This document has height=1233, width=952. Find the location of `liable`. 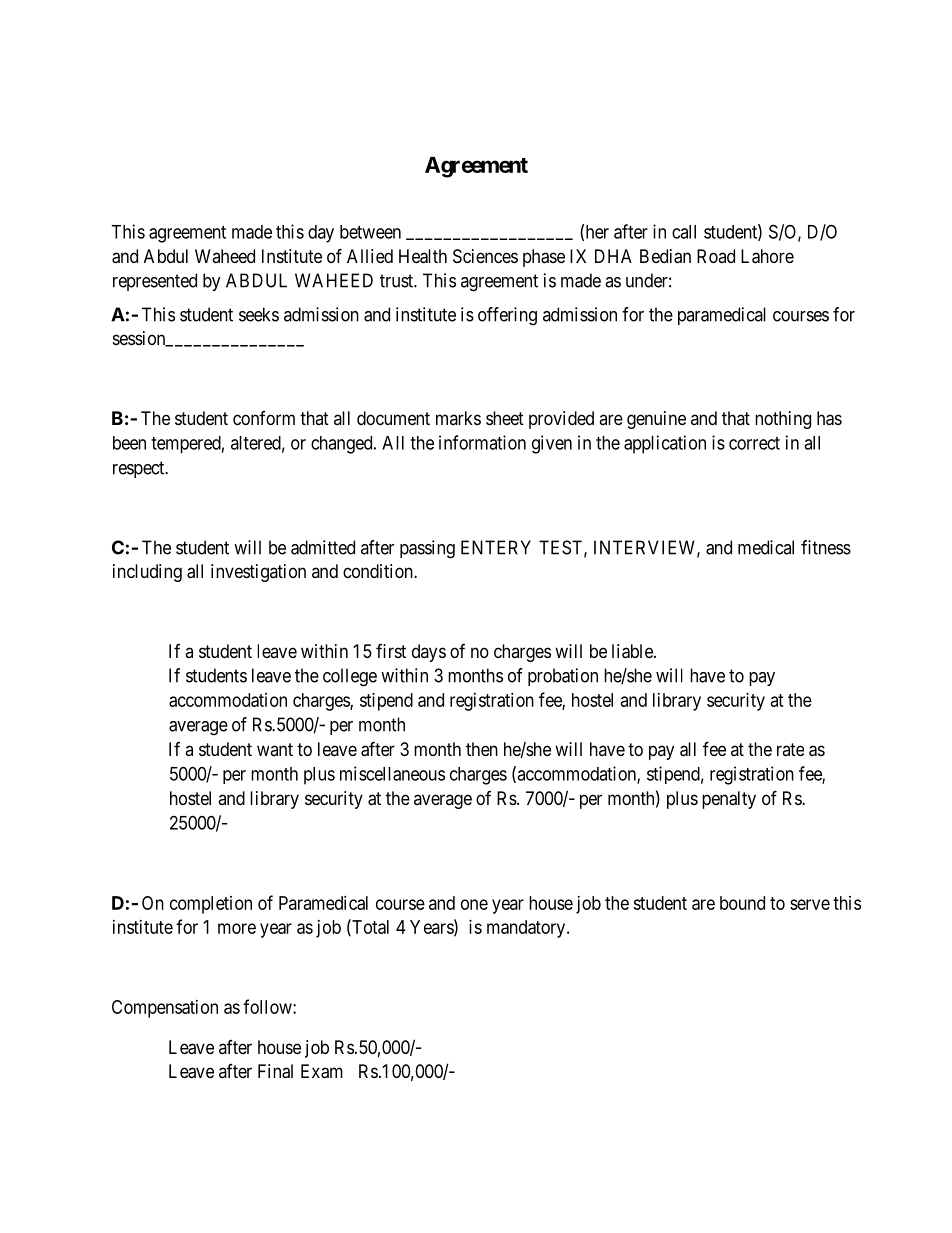

liable is located at coordinates (633, 651).
